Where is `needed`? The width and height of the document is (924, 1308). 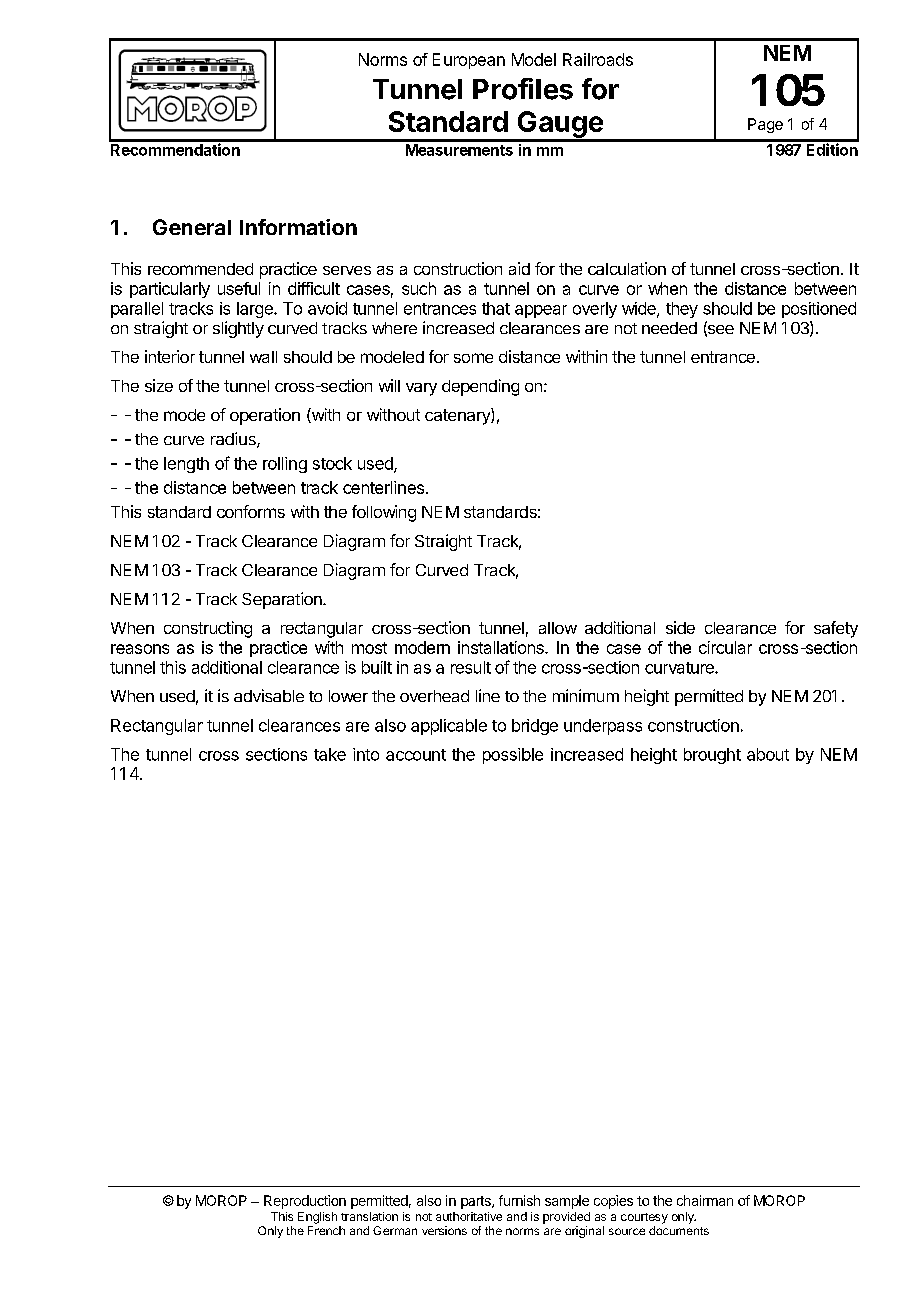 needed is located at coordinates (669, 328).
